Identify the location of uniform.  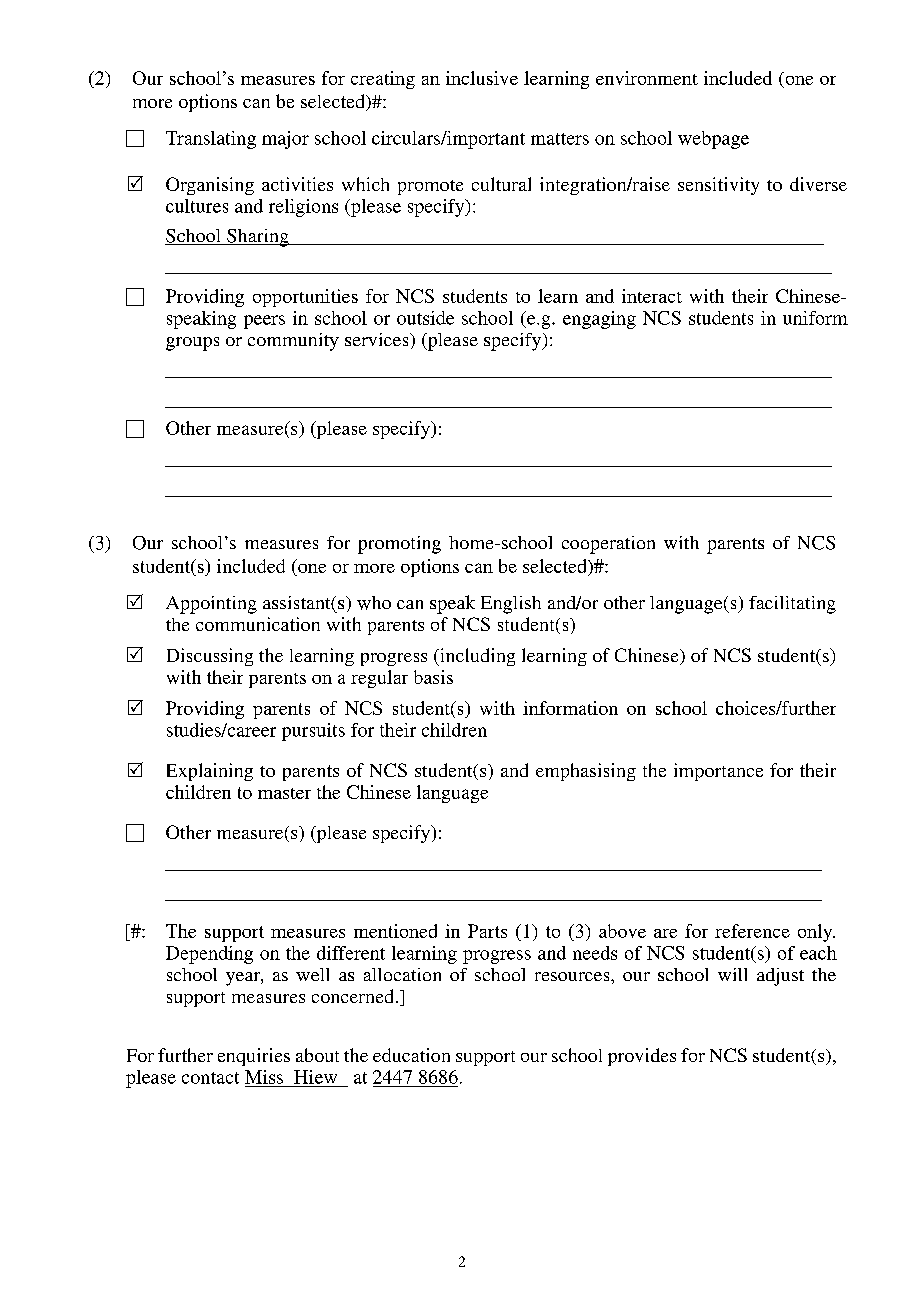
(815, 318).
